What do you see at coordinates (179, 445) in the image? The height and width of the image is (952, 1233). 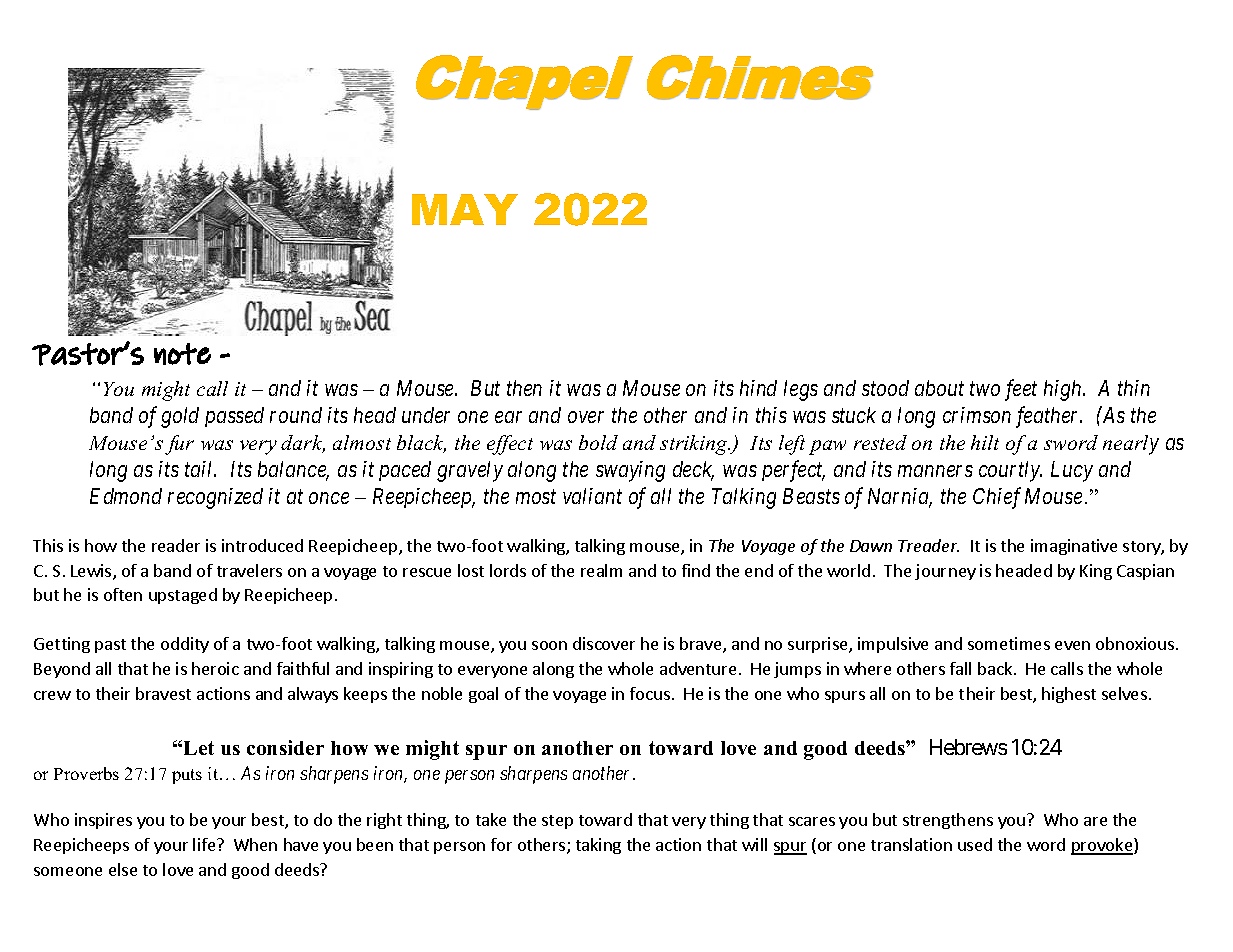 I see `fur` at bounding box center [179, 445].
